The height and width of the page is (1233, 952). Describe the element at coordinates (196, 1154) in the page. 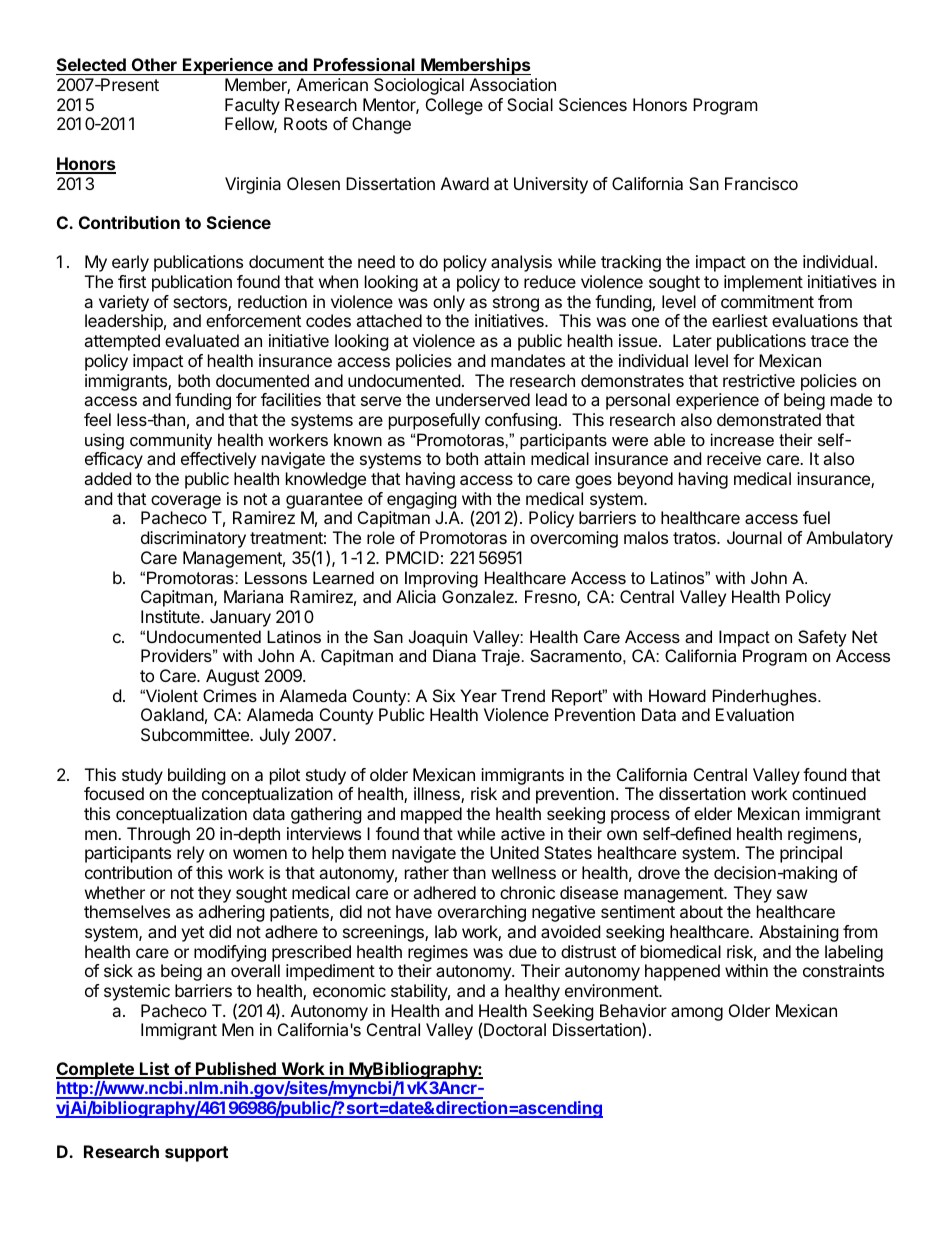

I see `support` at that location.
